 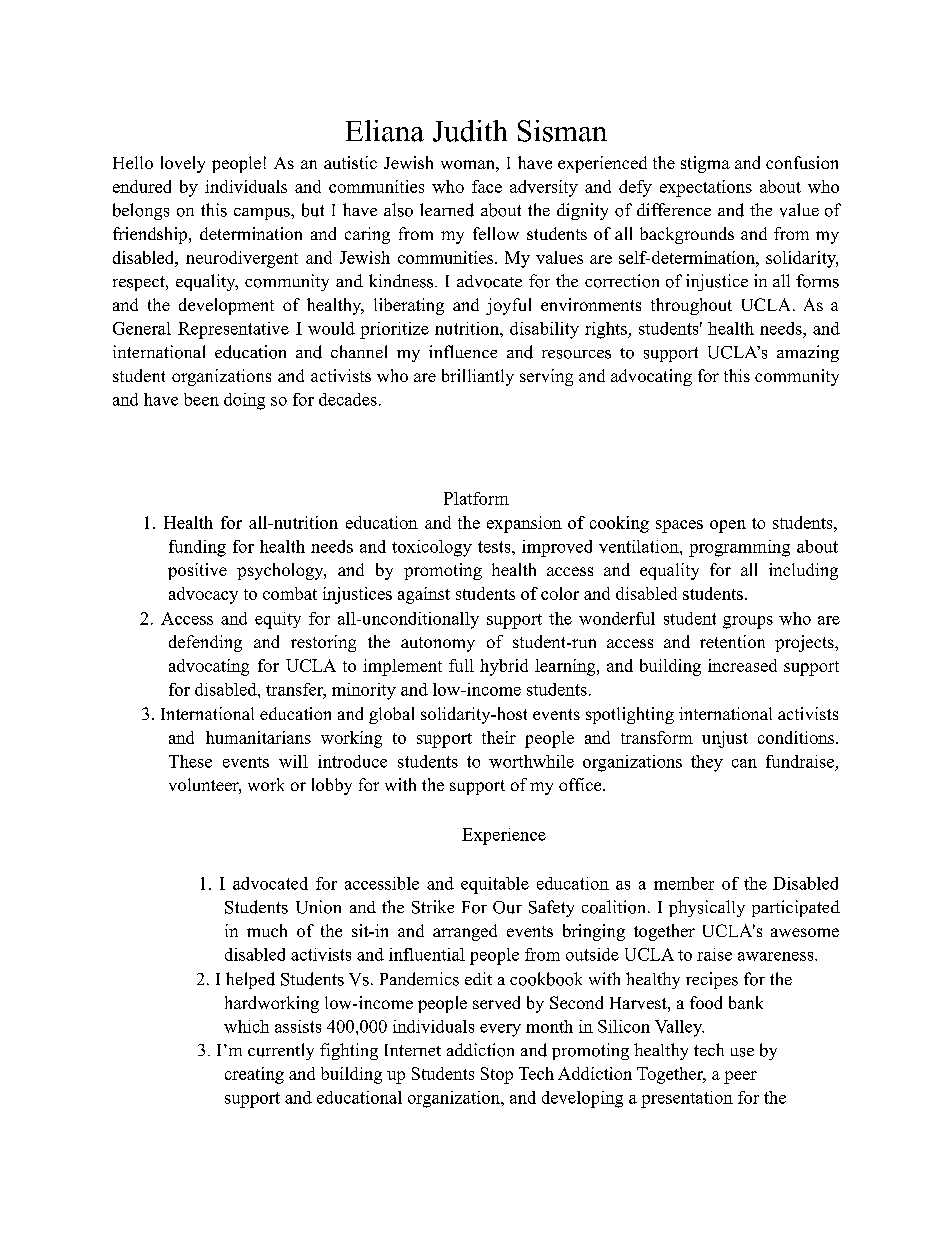 What do you see at coordinates (499, 737) in the screenshot?
I see `their` at bounding box center [499, 737].
